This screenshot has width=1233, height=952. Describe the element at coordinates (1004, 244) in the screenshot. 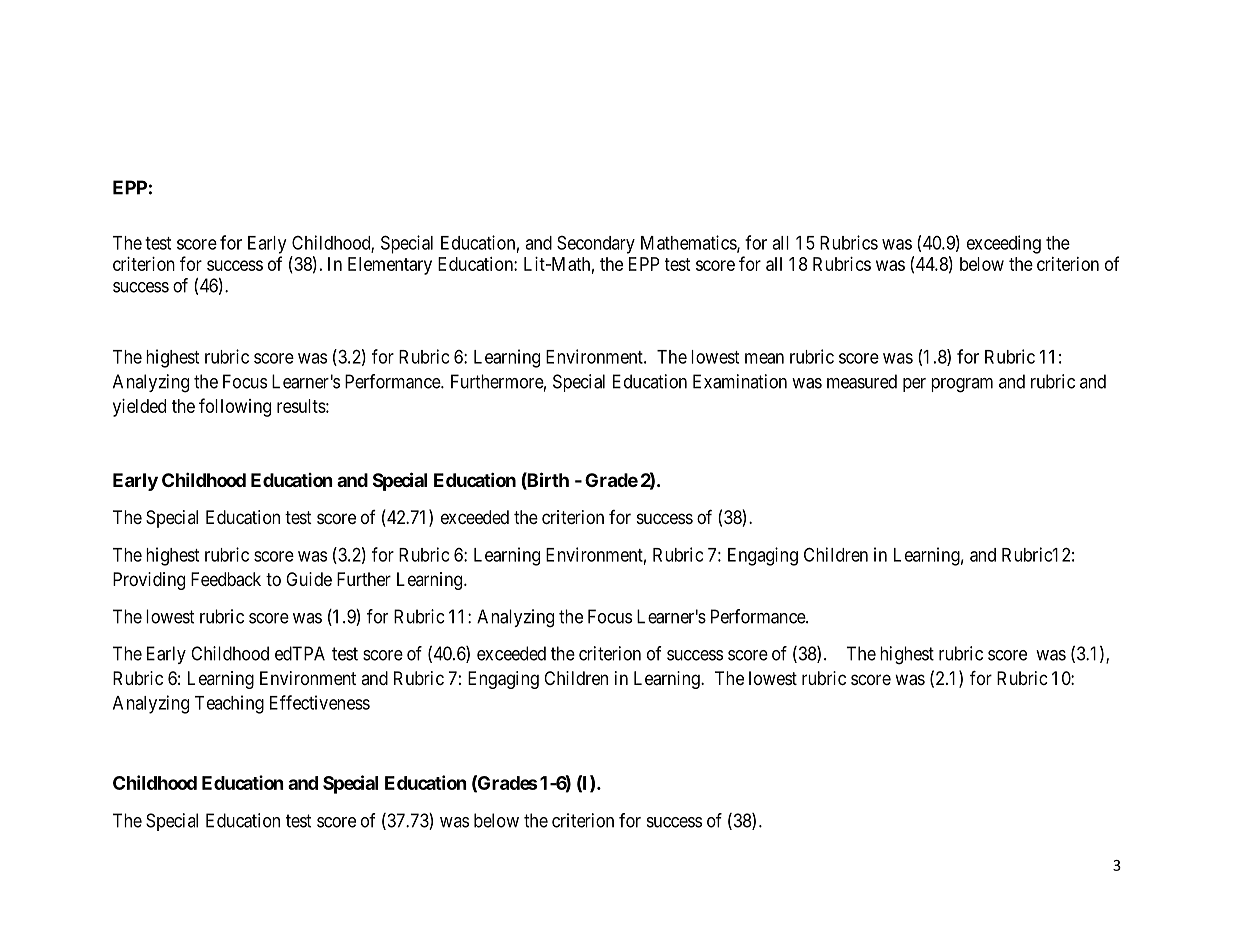

I see `exceeding` at that location.
